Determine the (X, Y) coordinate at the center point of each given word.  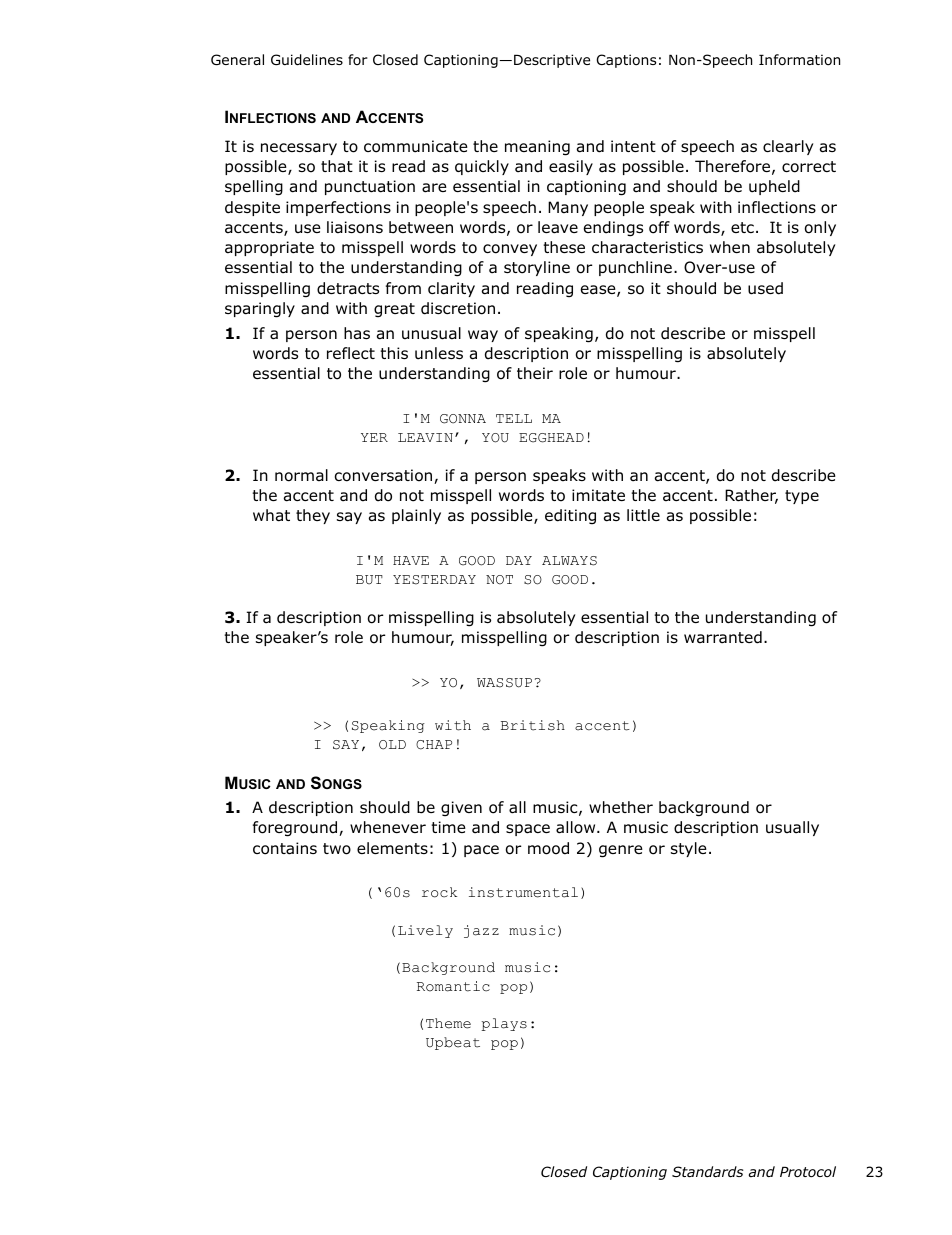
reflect (351, 353)
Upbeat (453, 1043)
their (535, 373)
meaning (537, 148)
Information (799, 60)
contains (285, 848)
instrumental (523, 892)
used (765, 288)
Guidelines (307, 60)
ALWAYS (569, 561)
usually (792, 828)
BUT (369, 580)
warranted (723, 637)
